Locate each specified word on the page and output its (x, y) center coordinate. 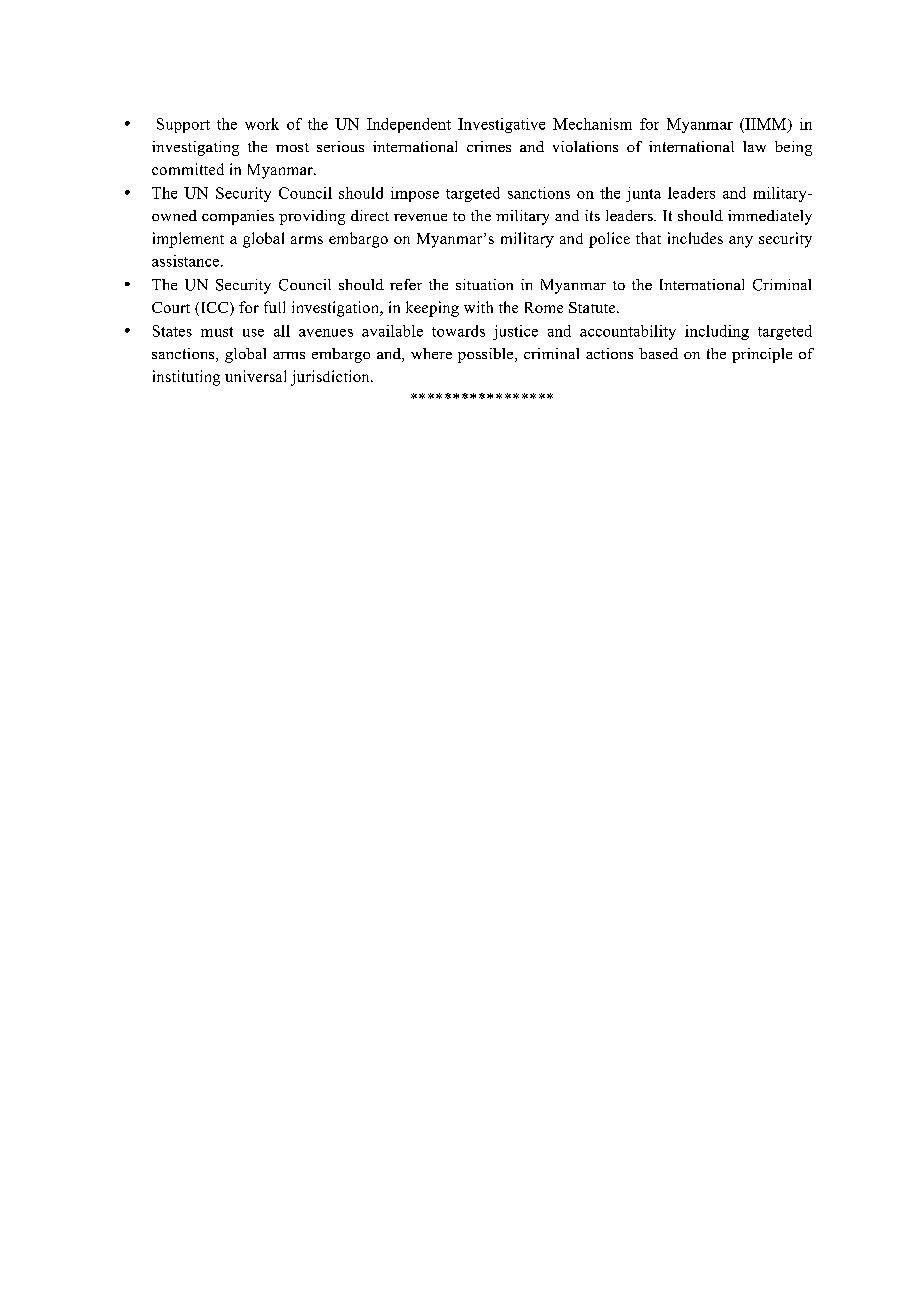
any (741, 242)
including (717, 332)
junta (643, 194)
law (754, 146)
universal (255, 376)
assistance (187, 261)
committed (188, 169)
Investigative (501, 125)
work (262, 124)
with (478, 307)
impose (415, 194)
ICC (214, 309)
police (609, 240)
